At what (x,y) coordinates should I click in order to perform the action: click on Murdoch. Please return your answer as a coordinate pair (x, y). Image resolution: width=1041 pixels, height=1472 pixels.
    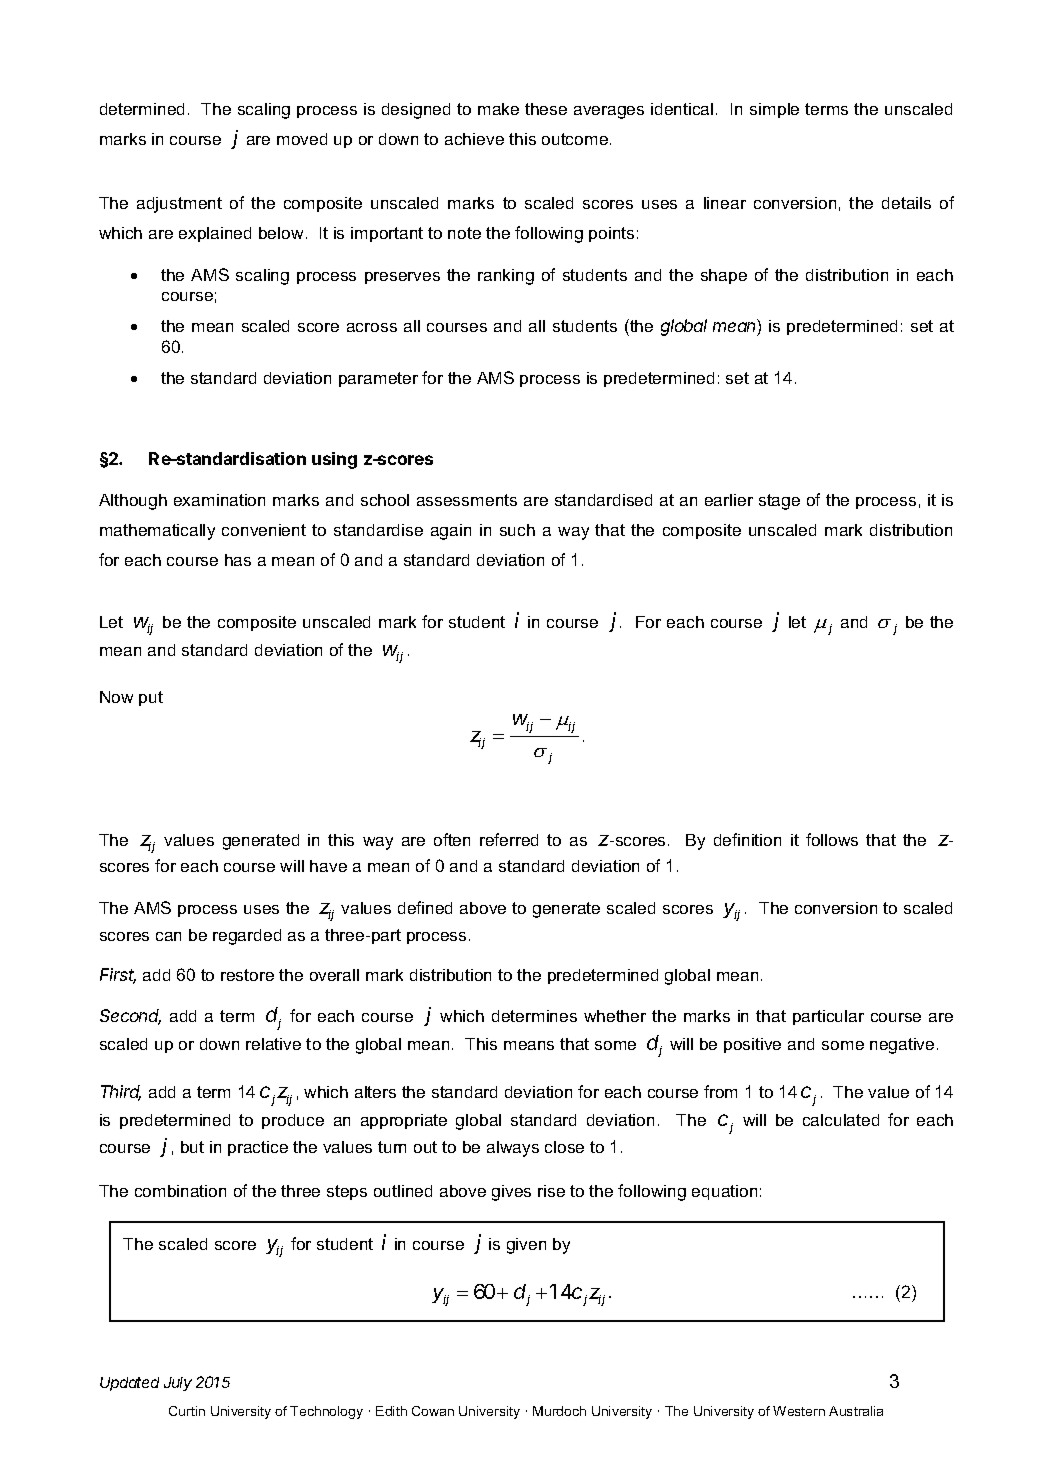
    Looking at the image, I should click on (559, 1411).
